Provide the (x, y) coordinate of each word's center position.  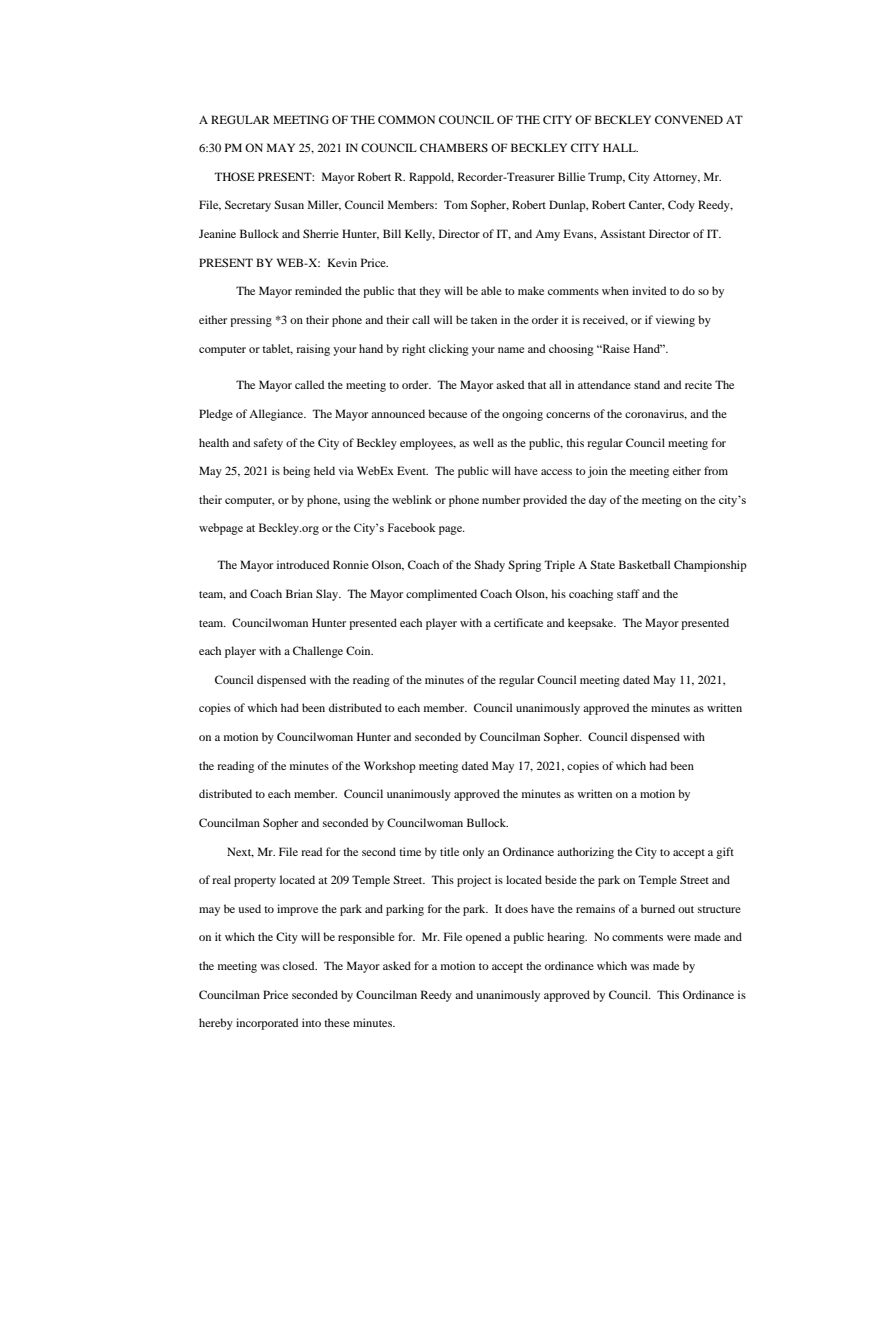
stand (647, 384)
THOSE (234, 176)
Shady (489, 566)
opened (483, 938)
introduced (303, 564)
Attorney (676, 178)
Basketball (644, 564)
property (255, 882)
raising (313, 350)
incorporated (267, 1024)
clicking (449, 350)
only (473, 853)
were (679, 938)
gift (725, 853)
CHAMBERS (454, 147)
